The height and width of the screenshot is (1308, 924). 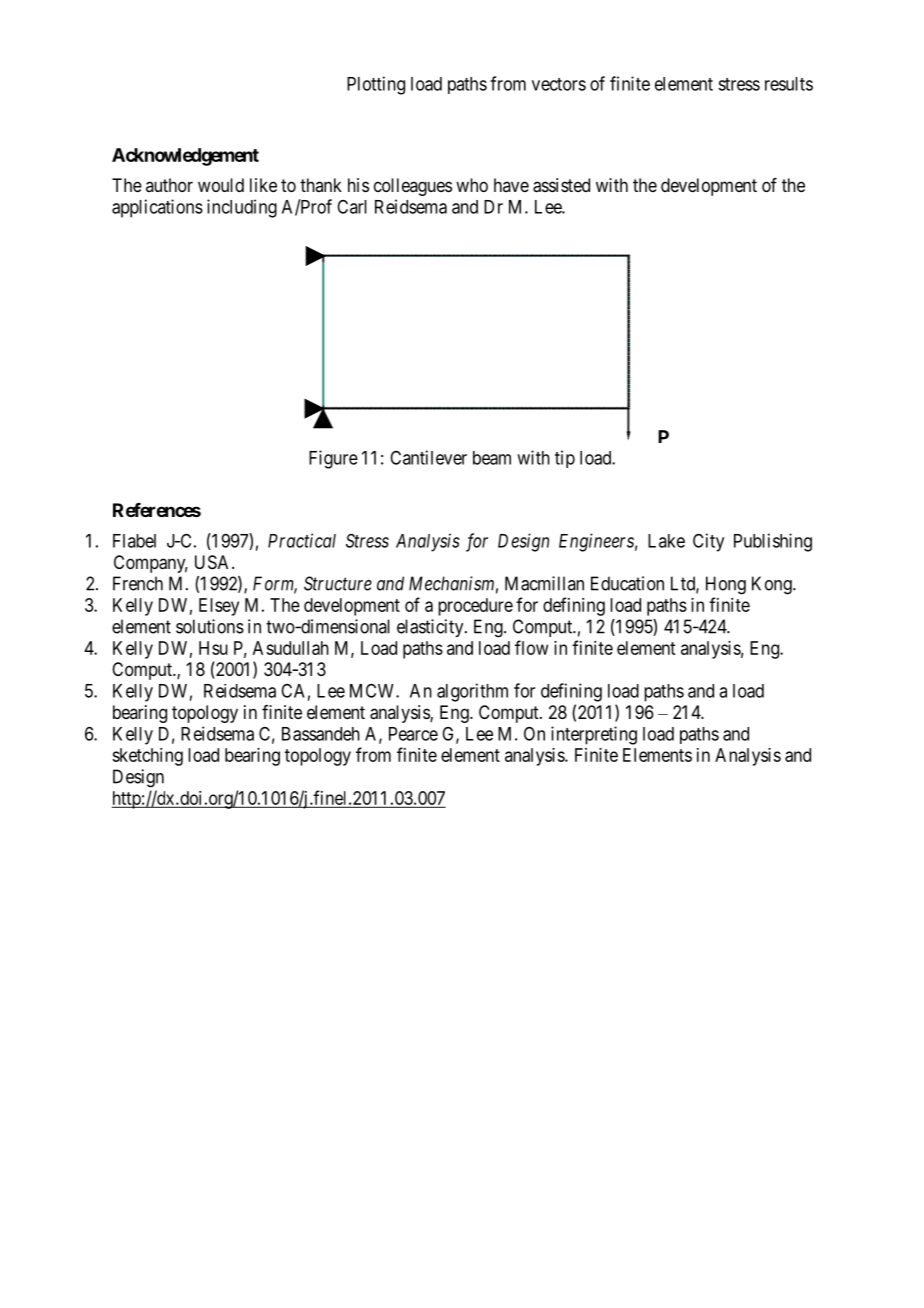 What do you see at coordinates (789, 84) in the screenshot?
I see `results` at bounding box center [789, 84].
